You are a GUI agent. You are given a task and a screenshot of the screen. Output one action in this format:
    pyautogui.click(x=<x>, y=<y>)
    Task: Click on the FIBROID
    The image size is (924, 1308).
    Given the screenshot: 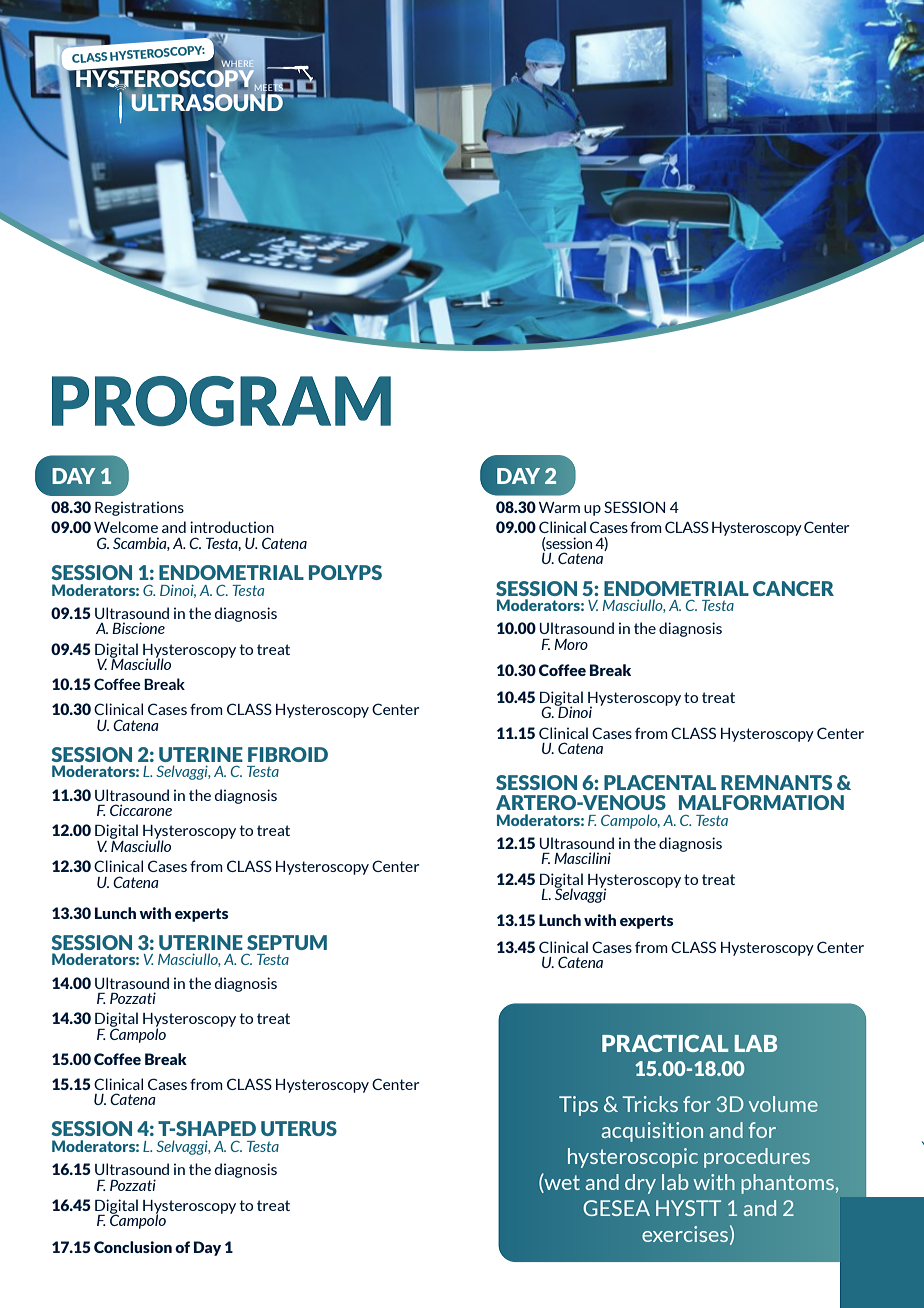 What is the action you would take?
    pyautogui.click(x=288, y=754)
